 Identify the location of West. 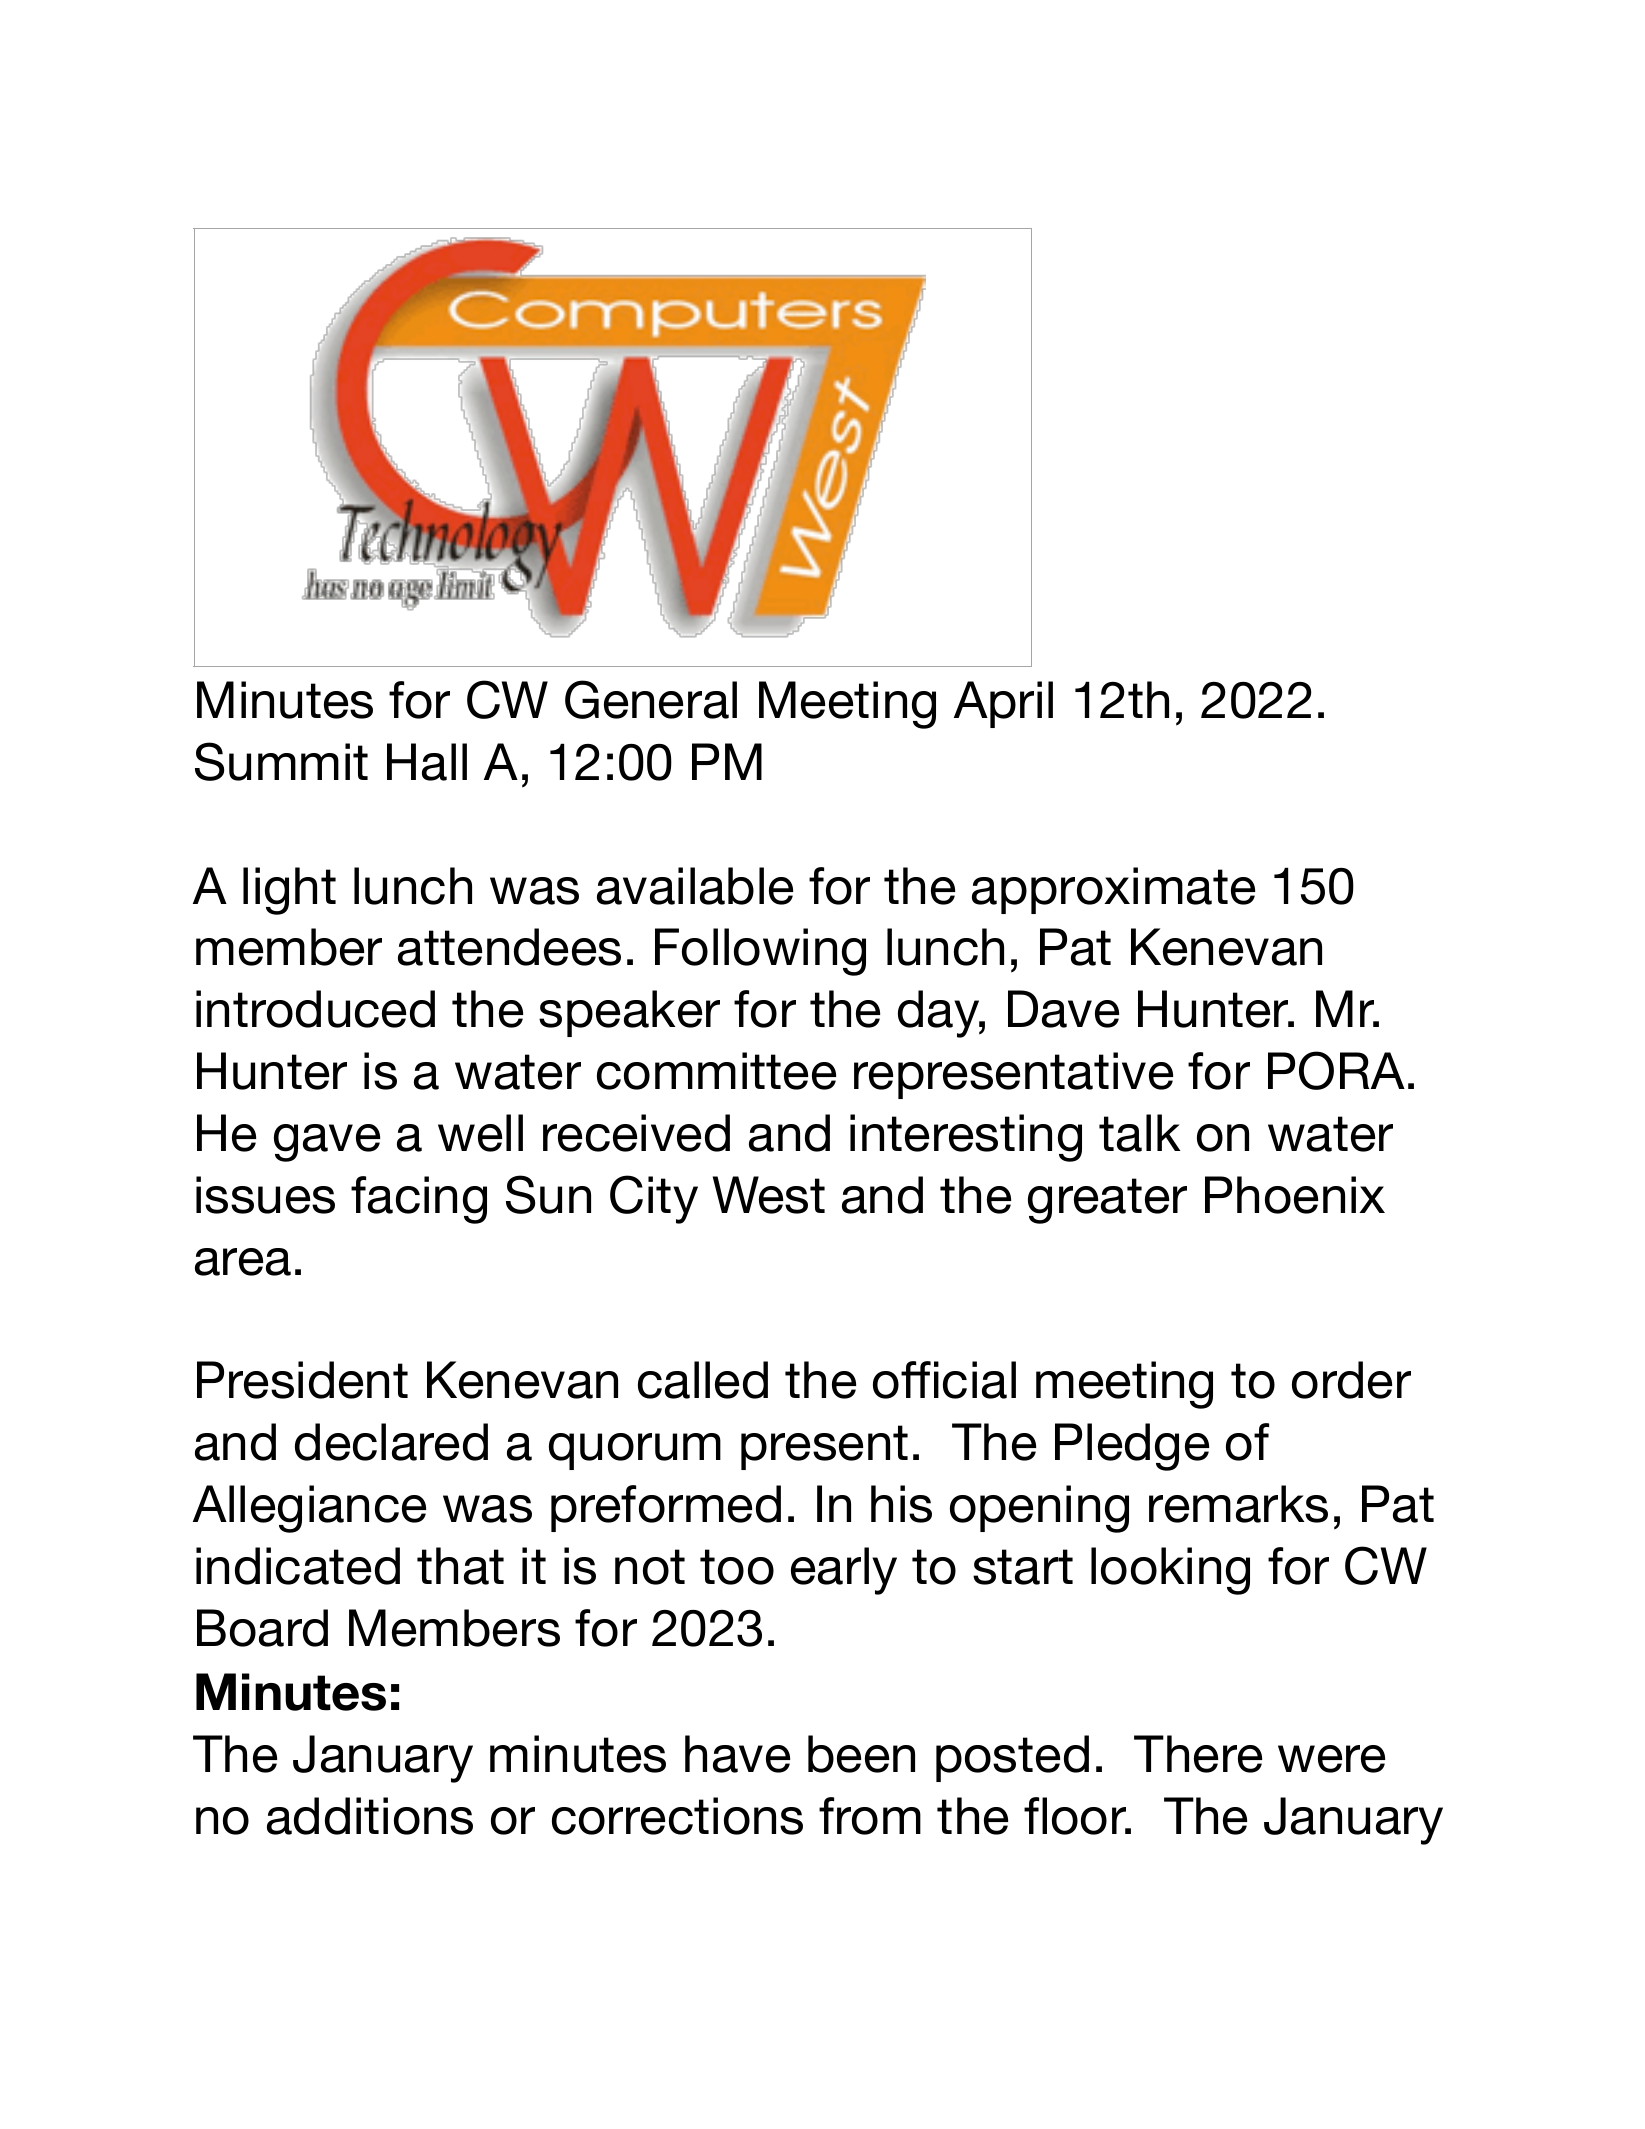
(769, 1195).
